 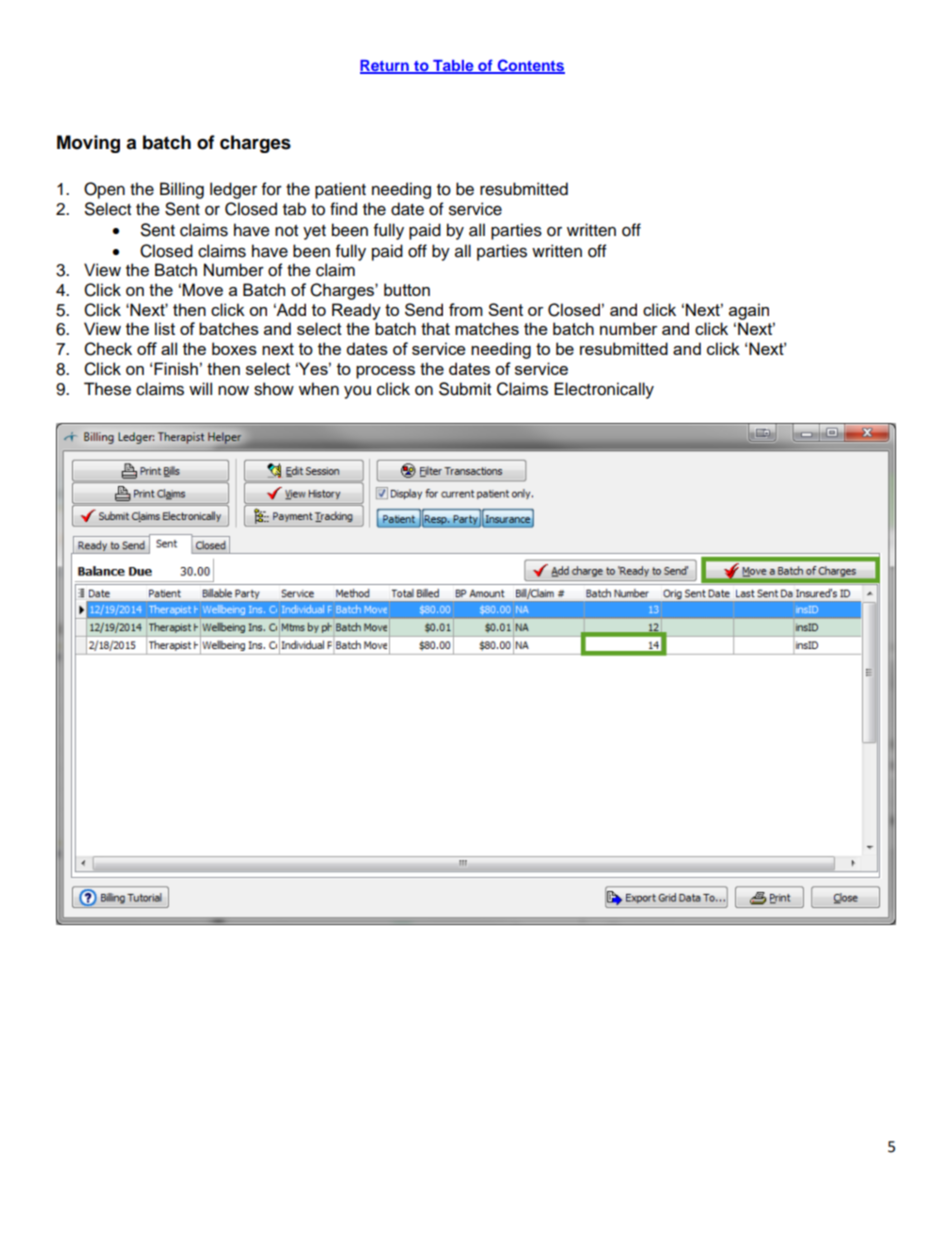 I want to click on Return, so click(x=385, y=66).
